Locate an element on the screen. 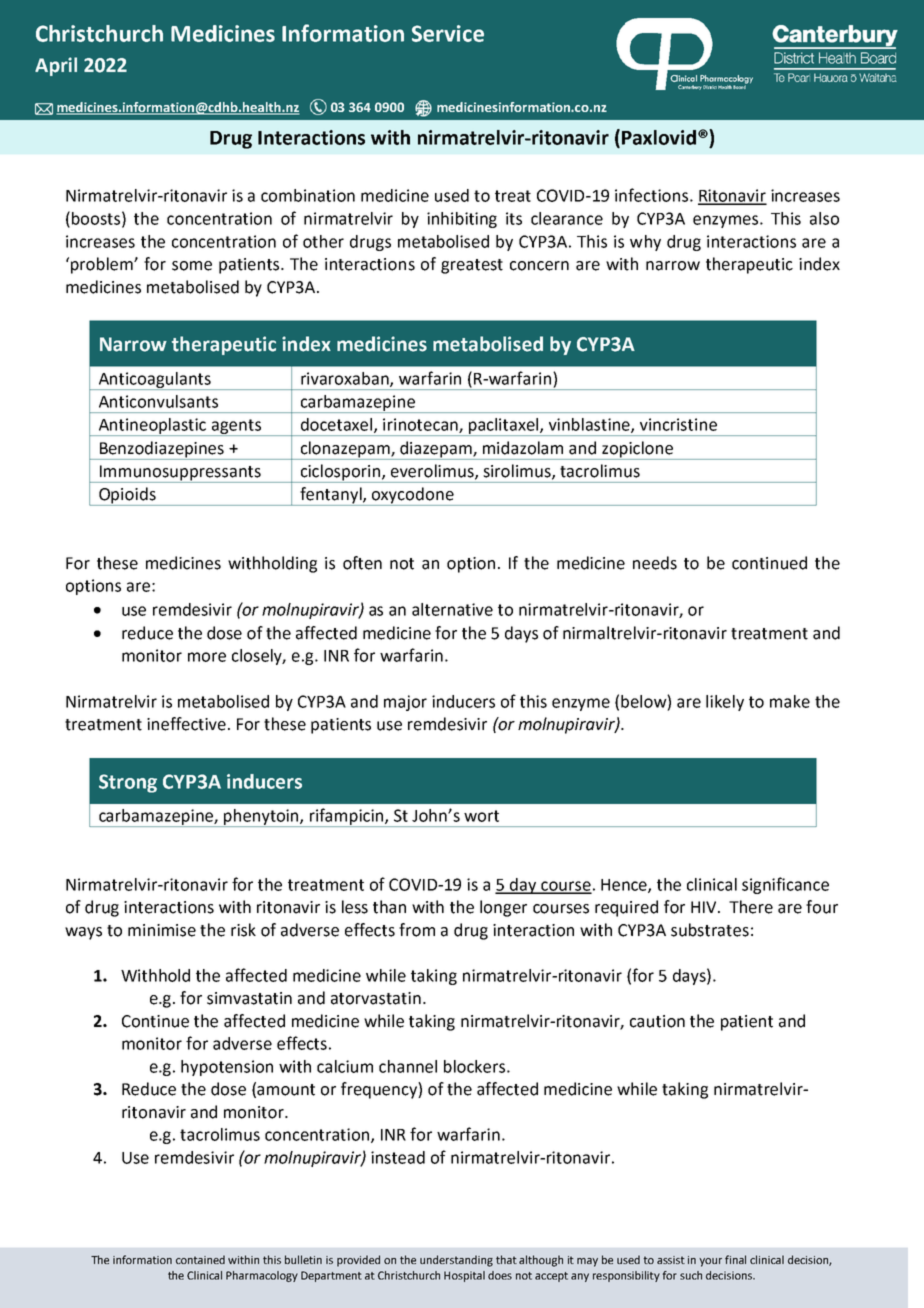 This screenshot has width=924, height=1308. contained is located at coordinates (200, 1259).
